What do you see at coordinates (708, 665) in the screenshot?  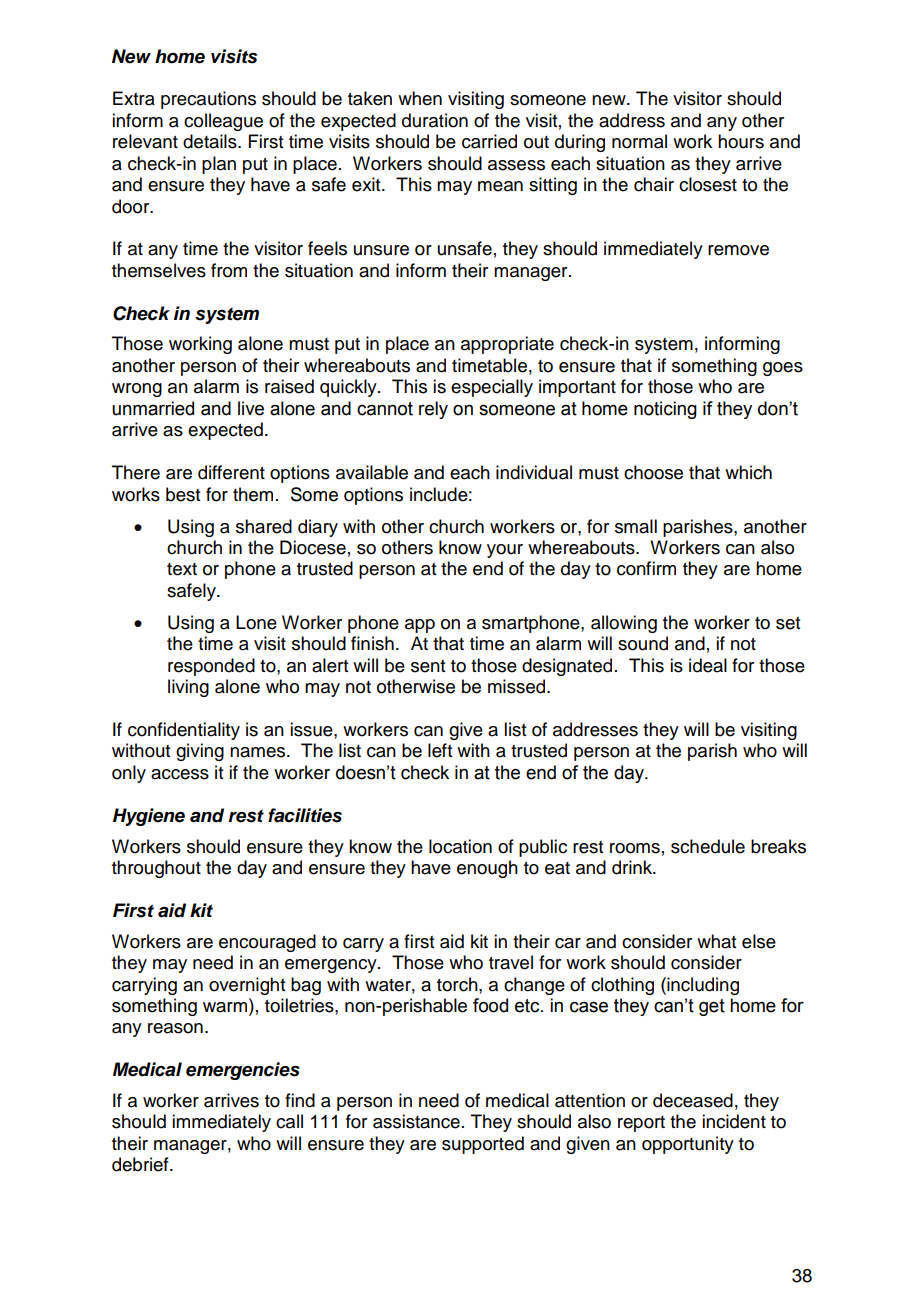 I see `ideal` at bounding box center [708, 665].
